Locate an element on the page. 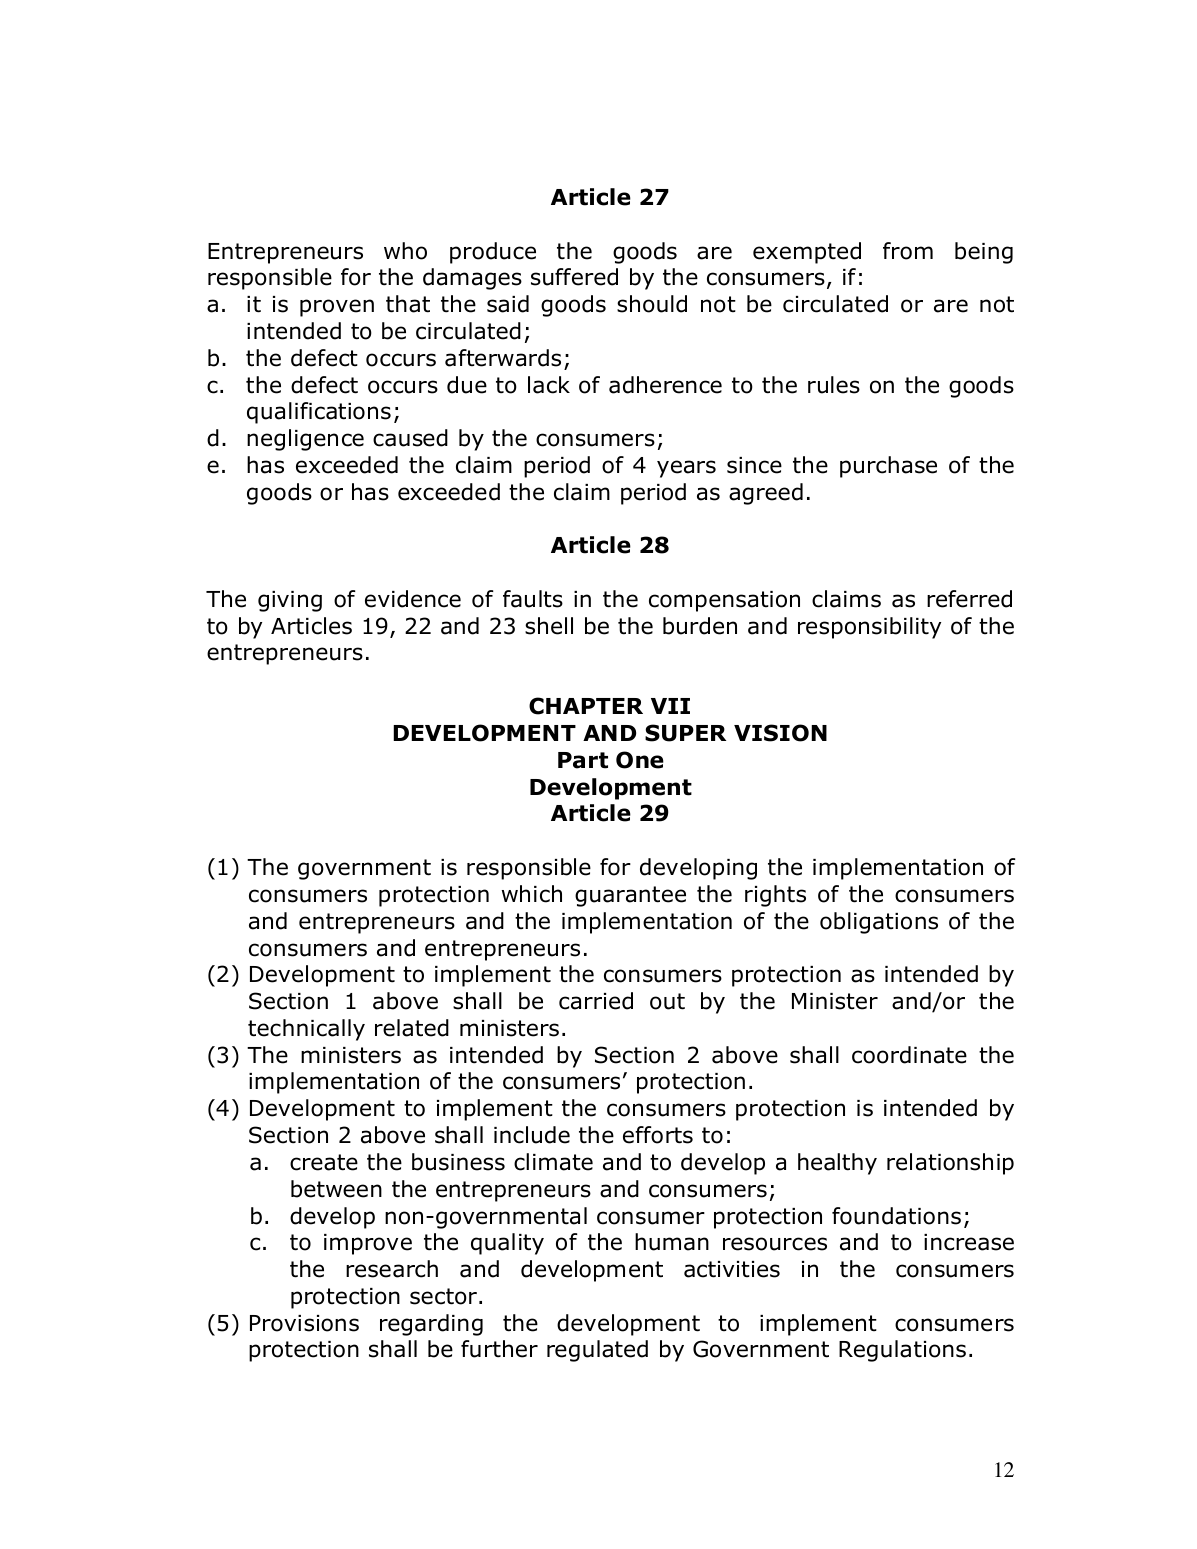 Image resolution: width=1197 pixels, height=1549 pixels. regulated is located at coordinates (597, 1351).
